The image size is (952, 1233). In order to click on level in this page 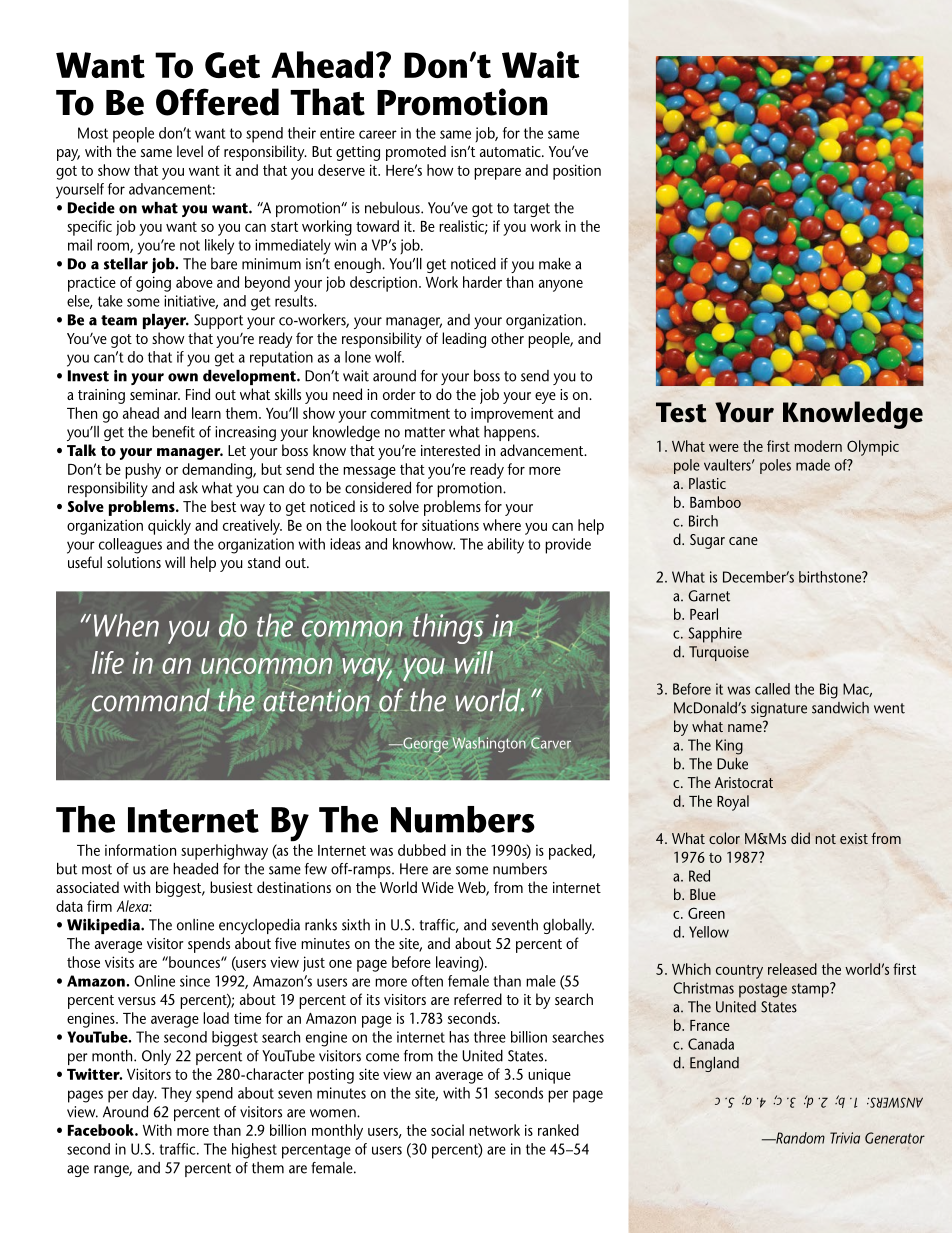, I will do `click(190, 151)`.
